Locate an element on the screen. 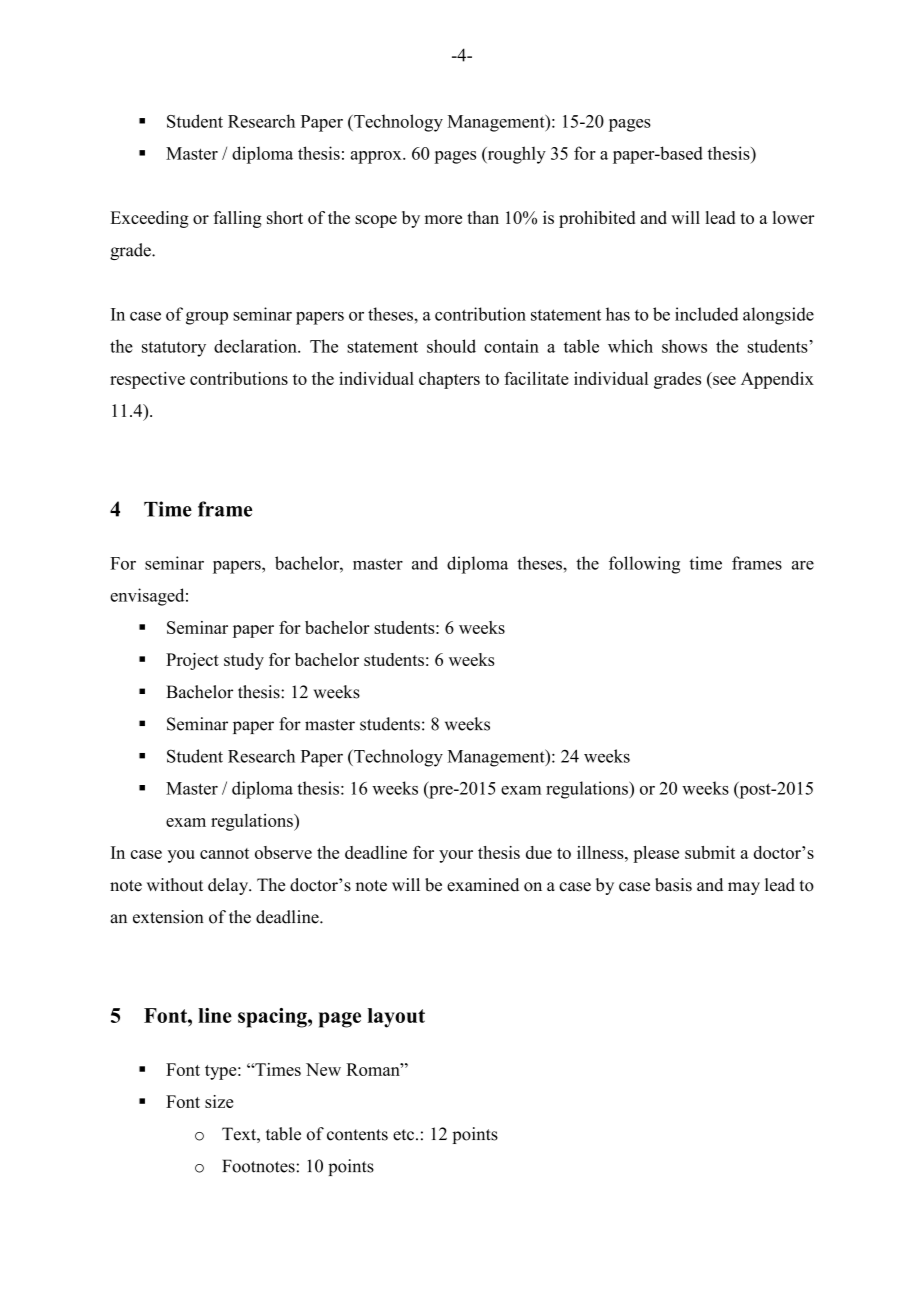 The height and width of the screenshot is (1308, 924). than is located at coordinates (483, 217).
